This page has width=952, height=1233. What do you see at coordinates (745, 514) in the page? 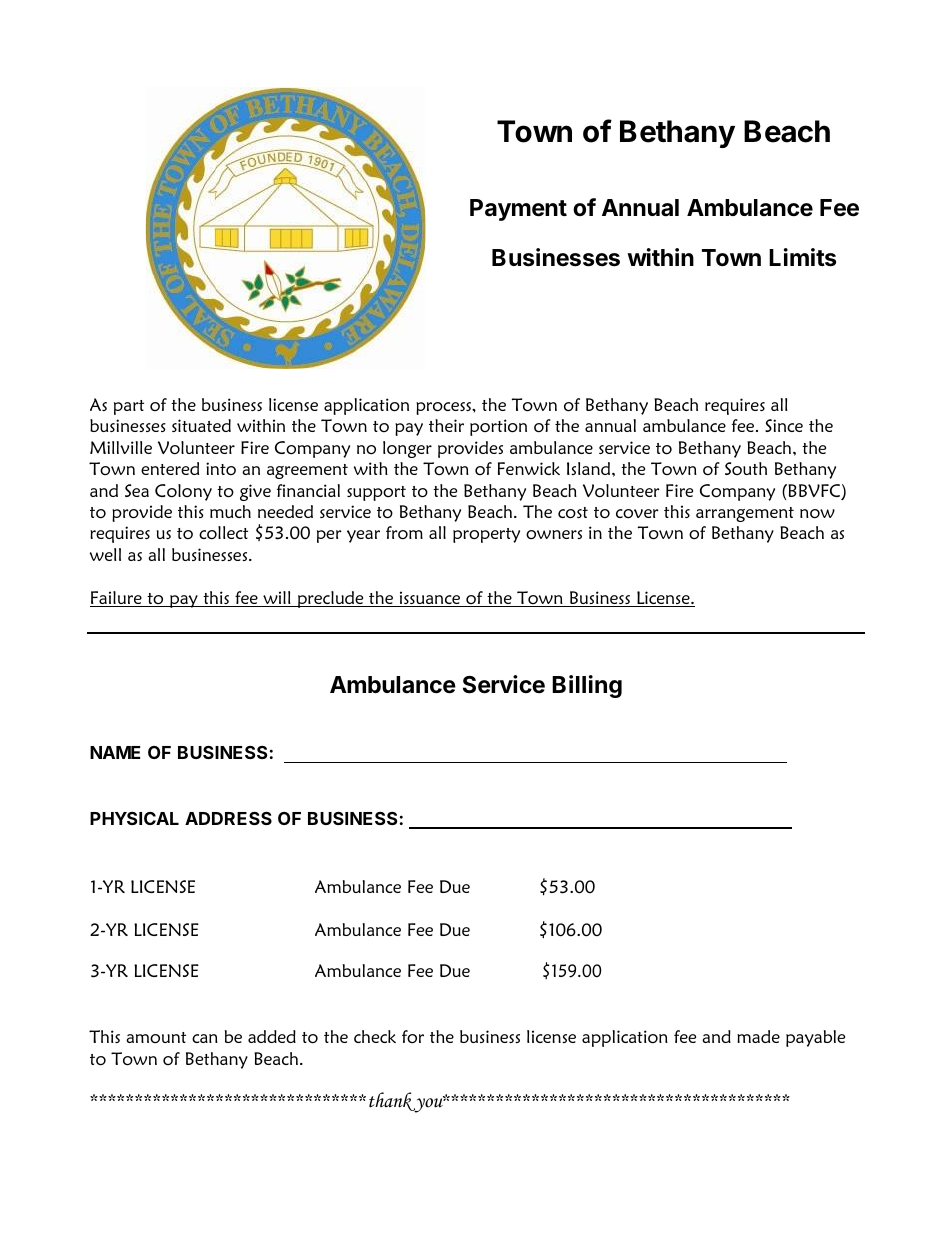
I see `arrangement` at bounding box center [745, 514].
